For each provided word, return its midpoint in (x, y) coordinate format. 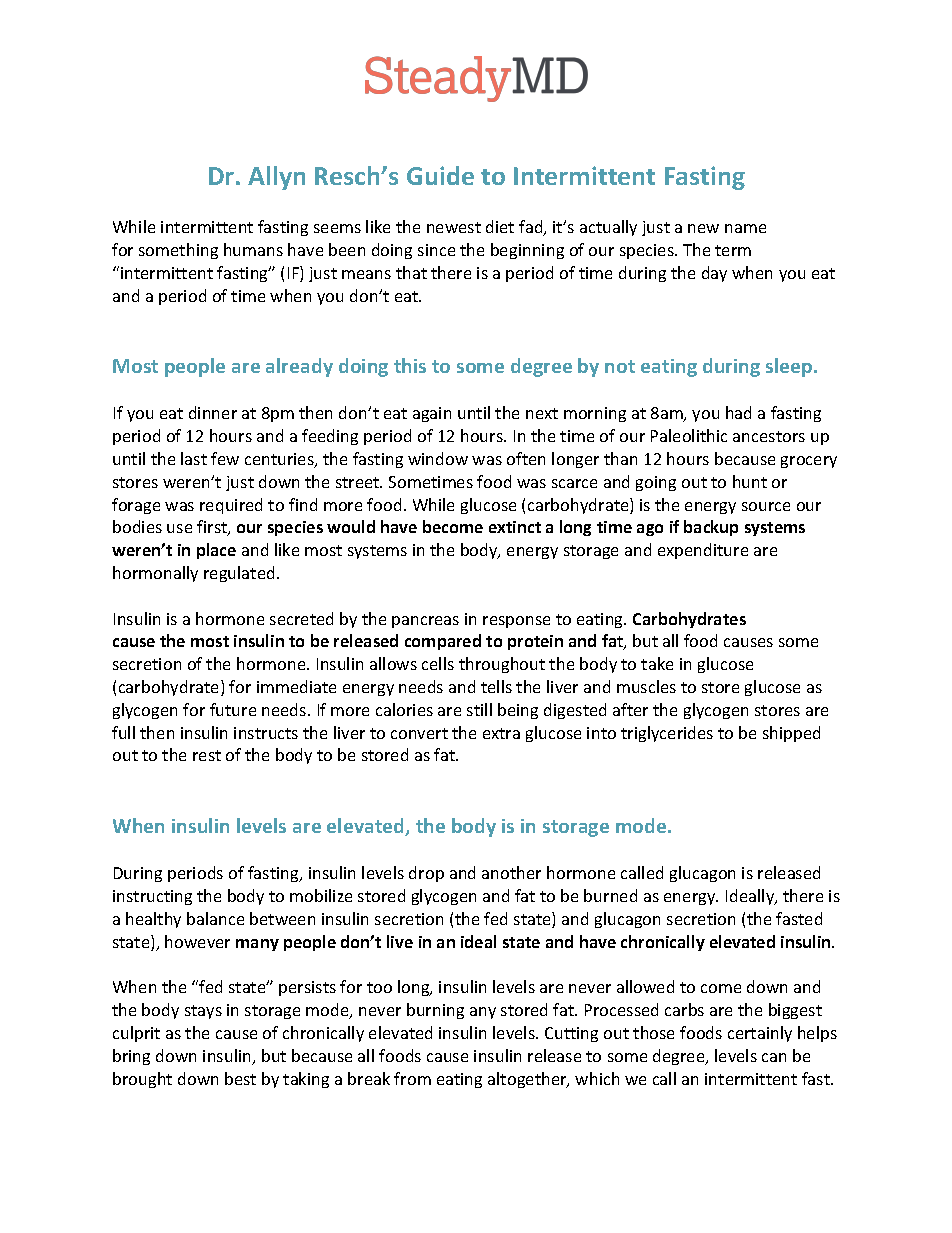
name (745, 228)
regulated (239, 574)
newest (454, 227)
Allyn (276, 178)
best (240, 1078)
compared (443, 642)
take (657, 663)
